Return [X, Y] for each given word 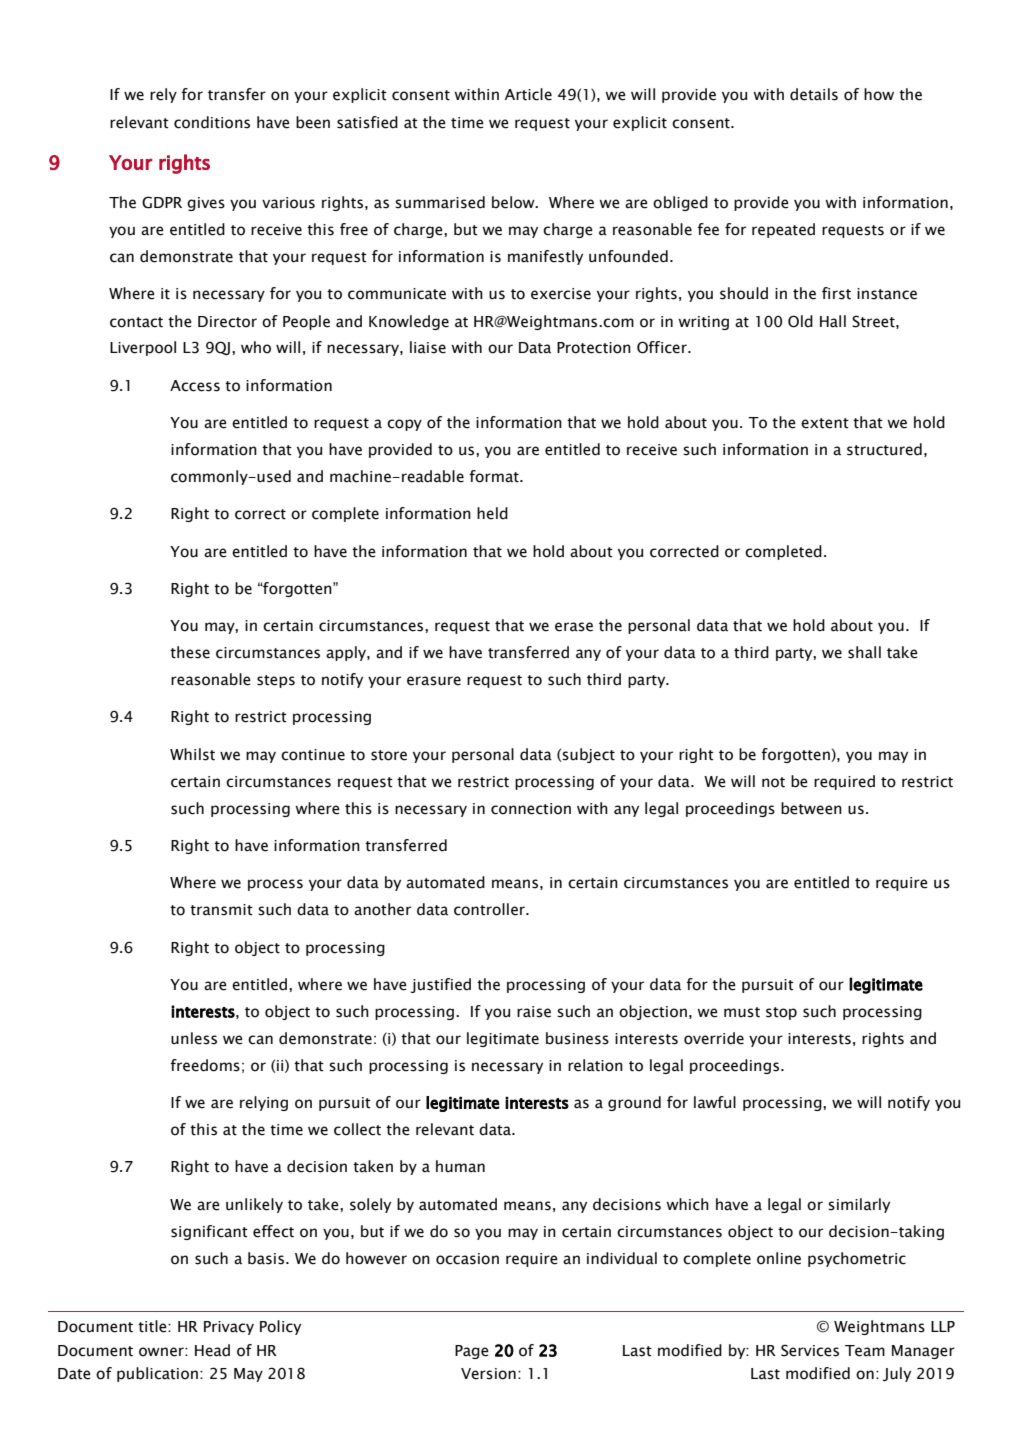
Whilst [192, 754]
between [811, 808]
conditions [212, 122]
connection [531, 809]
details [814, 94]
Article [528, 94]
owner [162, 1352]
